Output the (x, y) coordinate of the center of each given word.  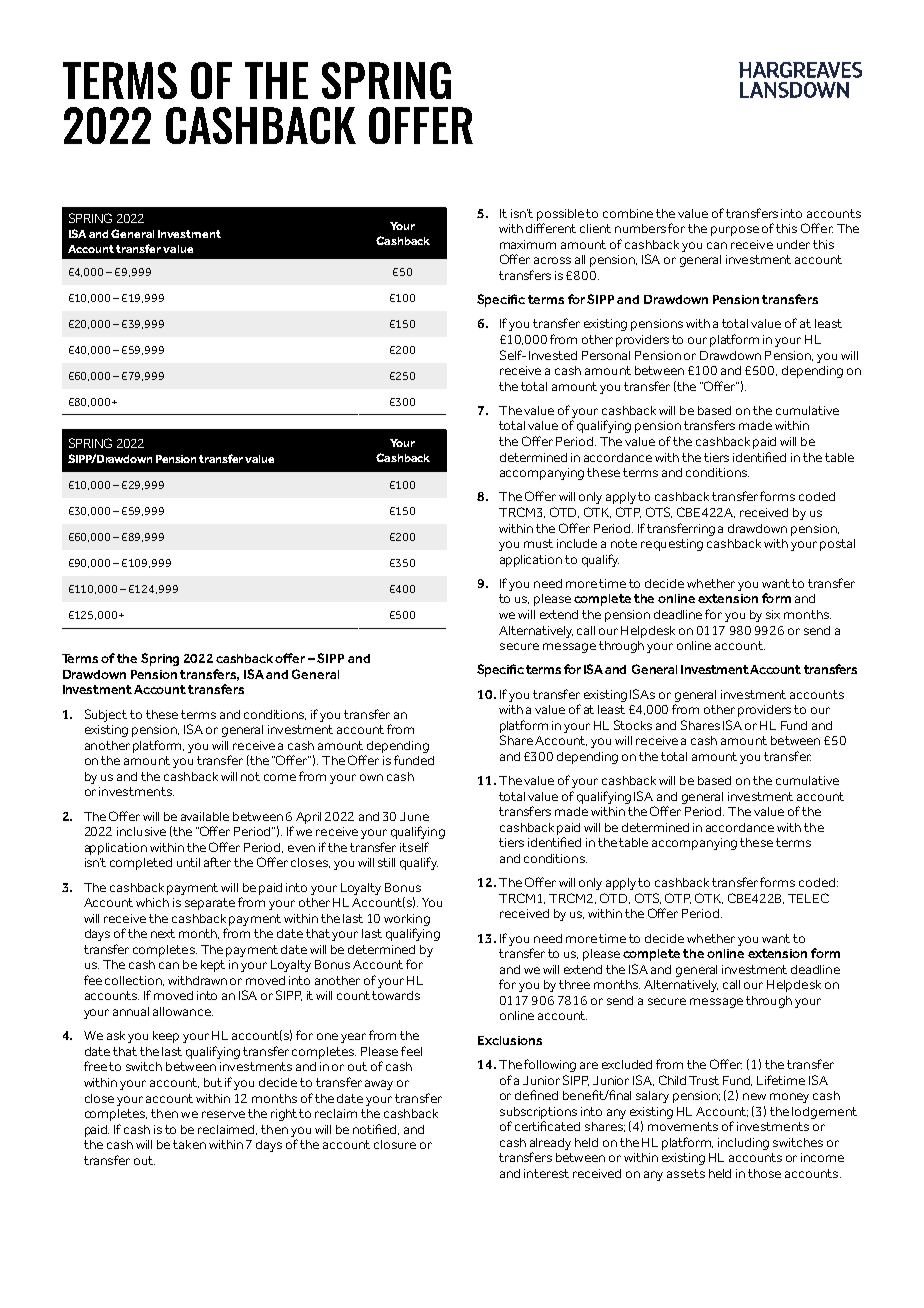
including (743, 1144)
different (551, 228)
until (188, 862)
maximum (528, 244)
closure (395, 1144)
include (577, 543)
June (414, 816)
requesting (672, 545)
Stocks (633, 725)
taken (189, 1144)
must (538, 543)
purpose (735, 231)
